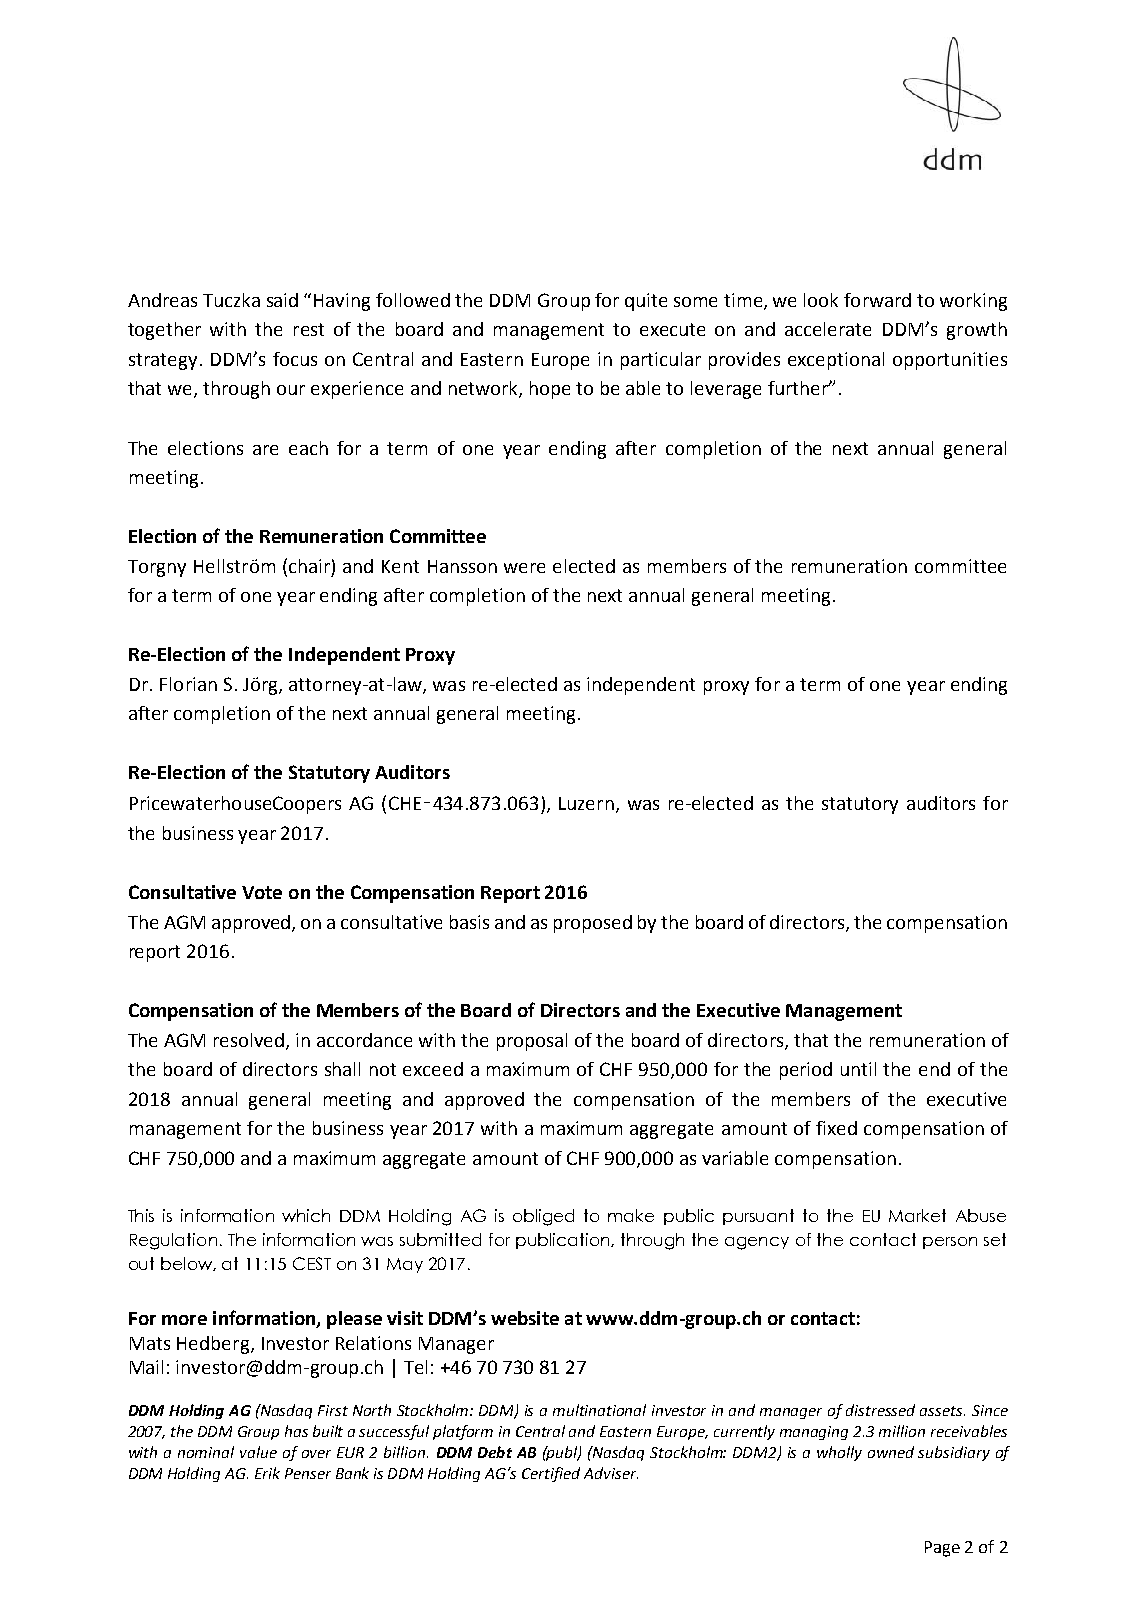  What do you see at coordinates (524, 568) in the screenshot?
I see `were` at bounding box center [524, 568].
